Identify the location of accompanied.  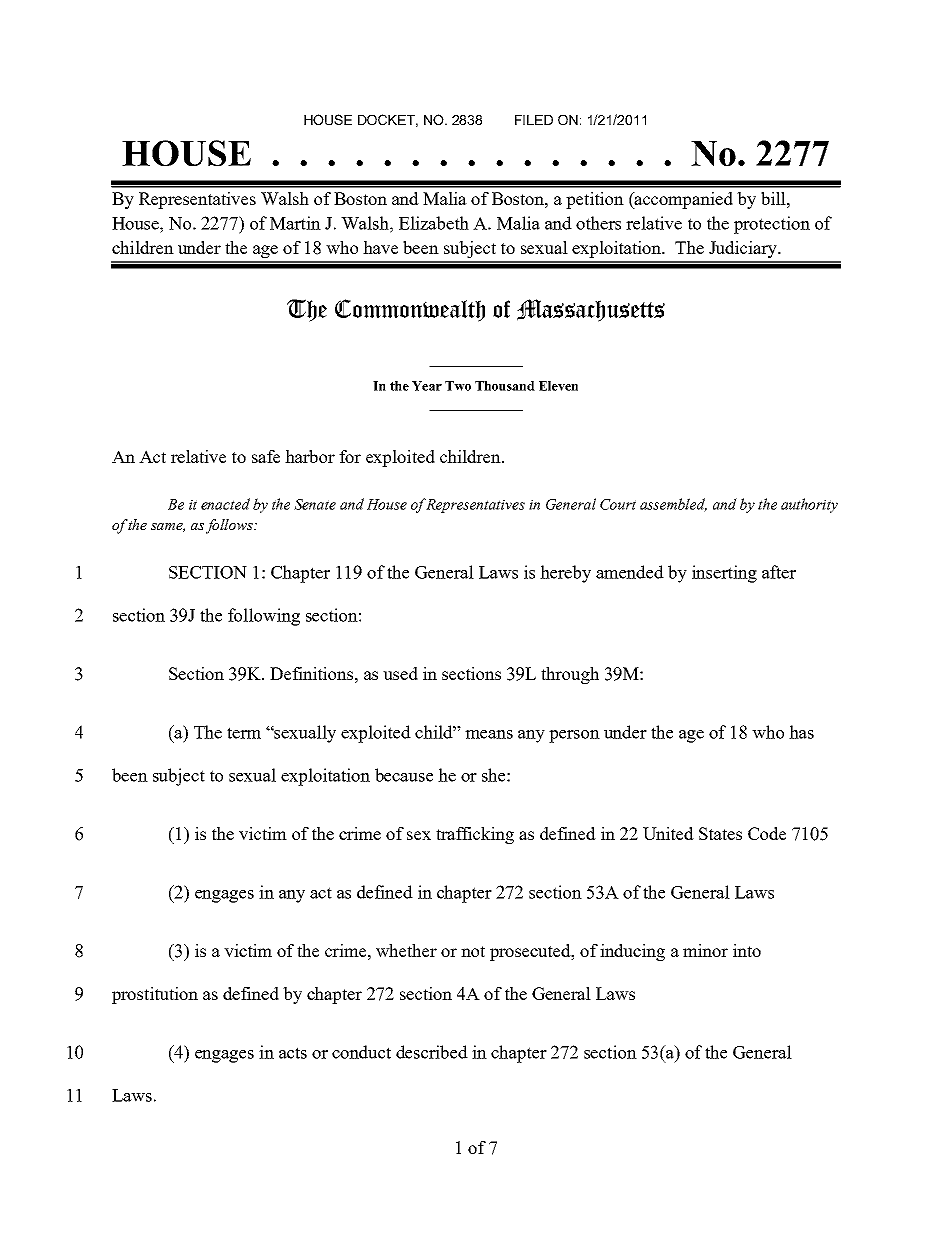
(683, 200).
